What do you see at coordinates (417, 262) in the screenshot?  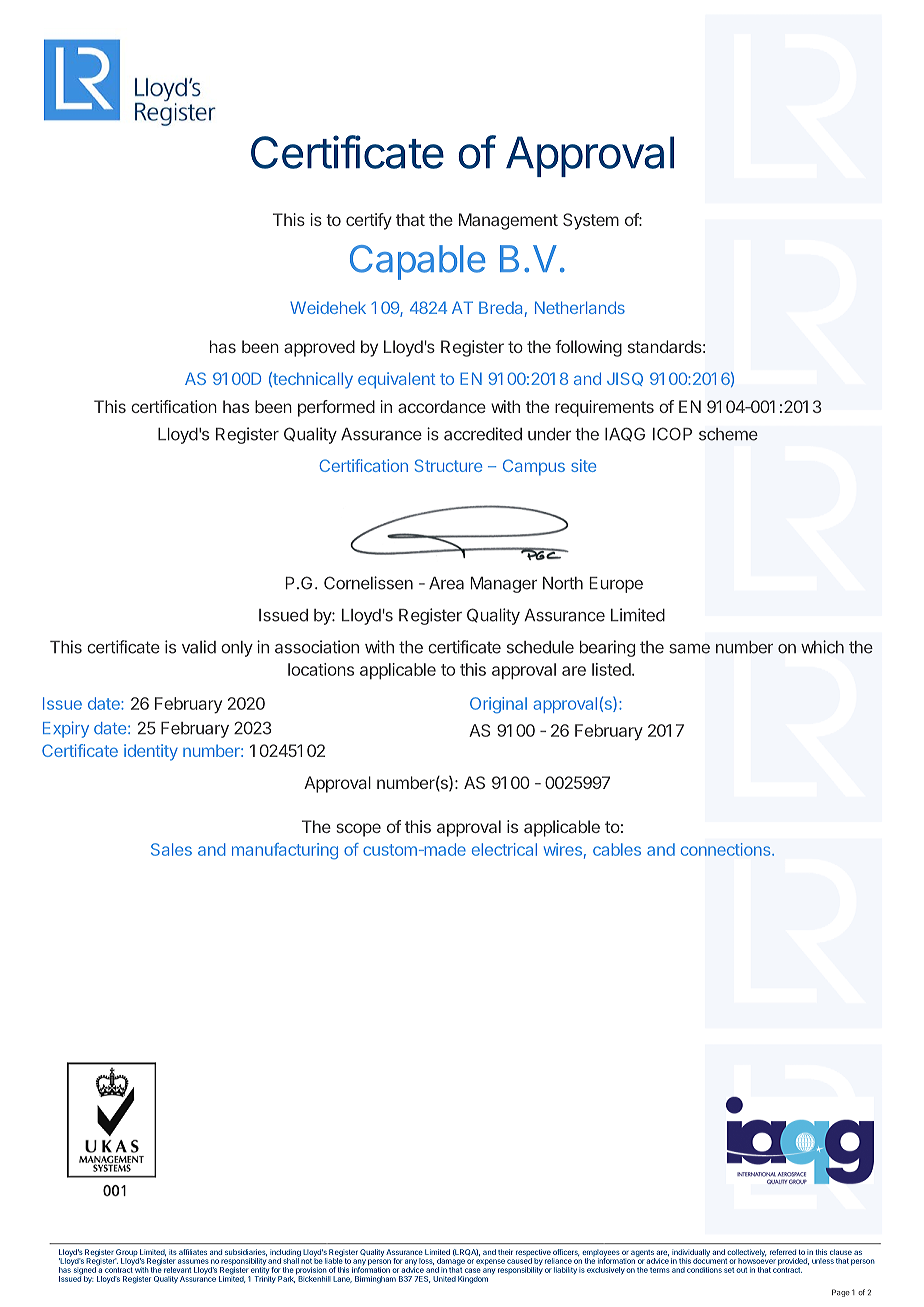 I see `Capable` at bounding box center [417, 262].
